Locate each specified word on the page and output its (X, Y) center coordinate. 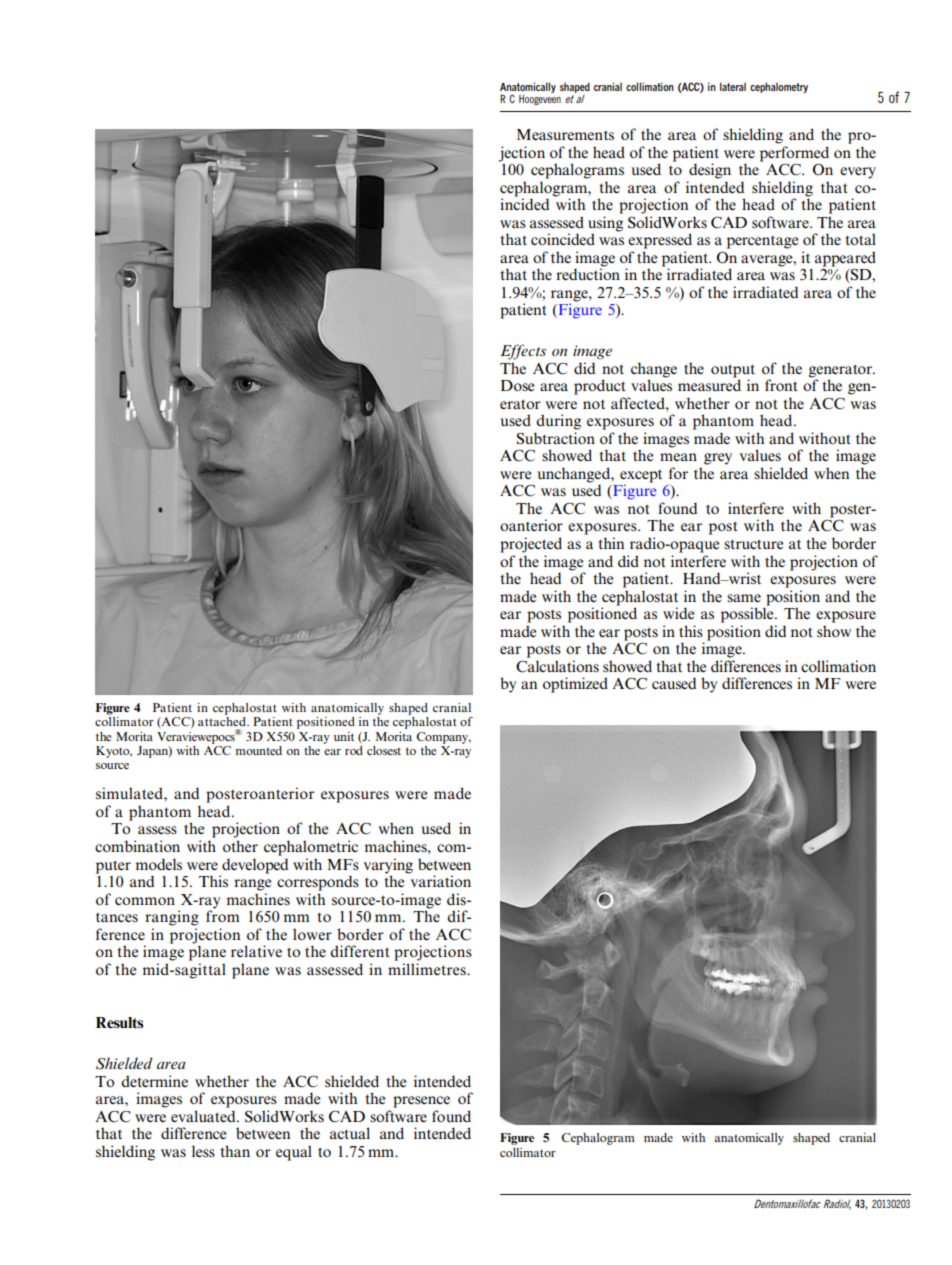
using (605, 225)
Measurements (565, 135)
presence (421, 1102)
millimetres (428, 969)
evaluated (204, 1116)
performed (794, 154)
